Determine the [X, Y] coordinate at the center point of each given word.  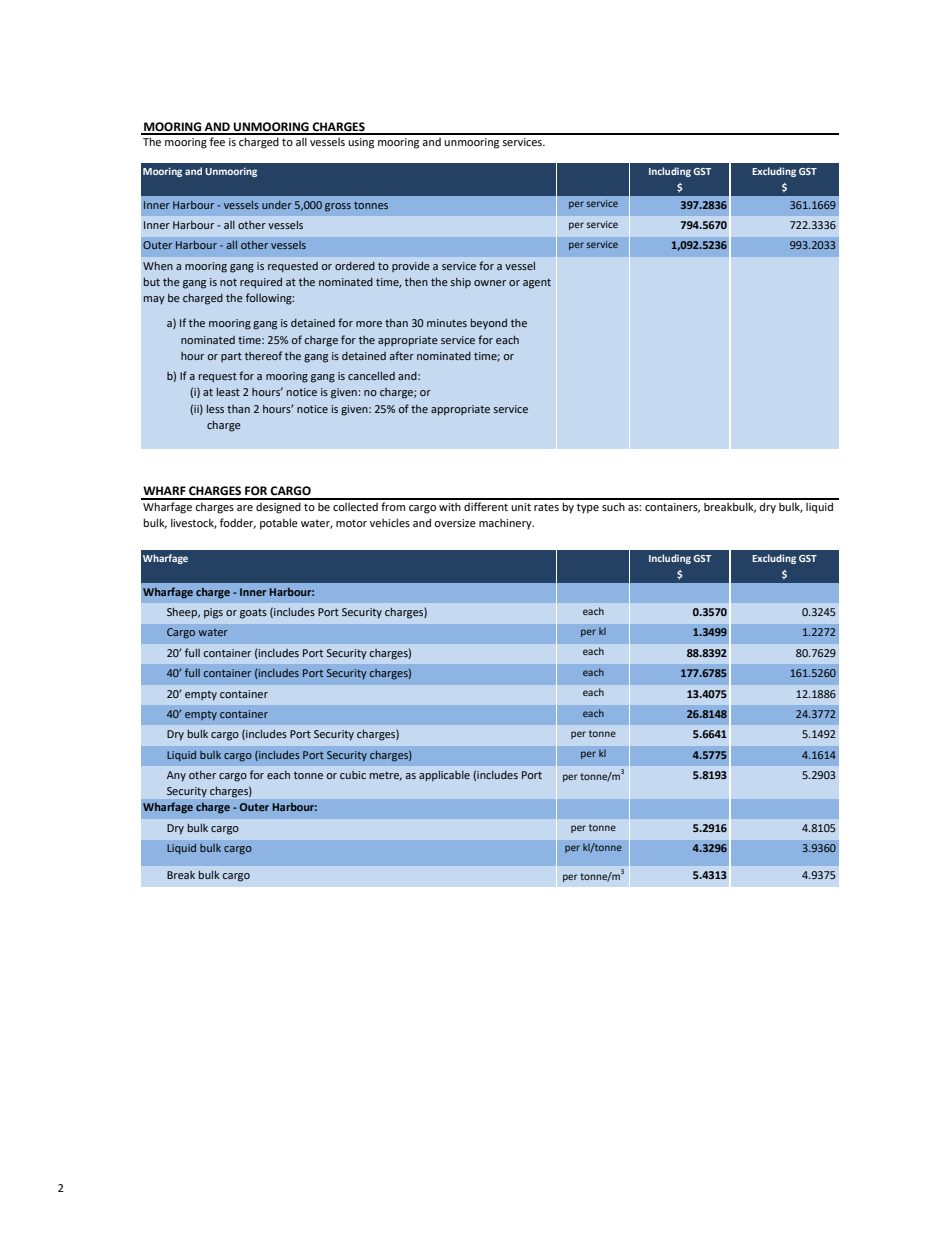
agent [537, 283]
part [231, 357]
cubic [353, 775]
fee [217, 141]
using [361, 143]
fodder [238, 523]
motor [351, 523]
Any [176, 776]
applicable [444, 776]
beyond [489, 324]
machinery [506, 524]
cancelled [371, 376]
